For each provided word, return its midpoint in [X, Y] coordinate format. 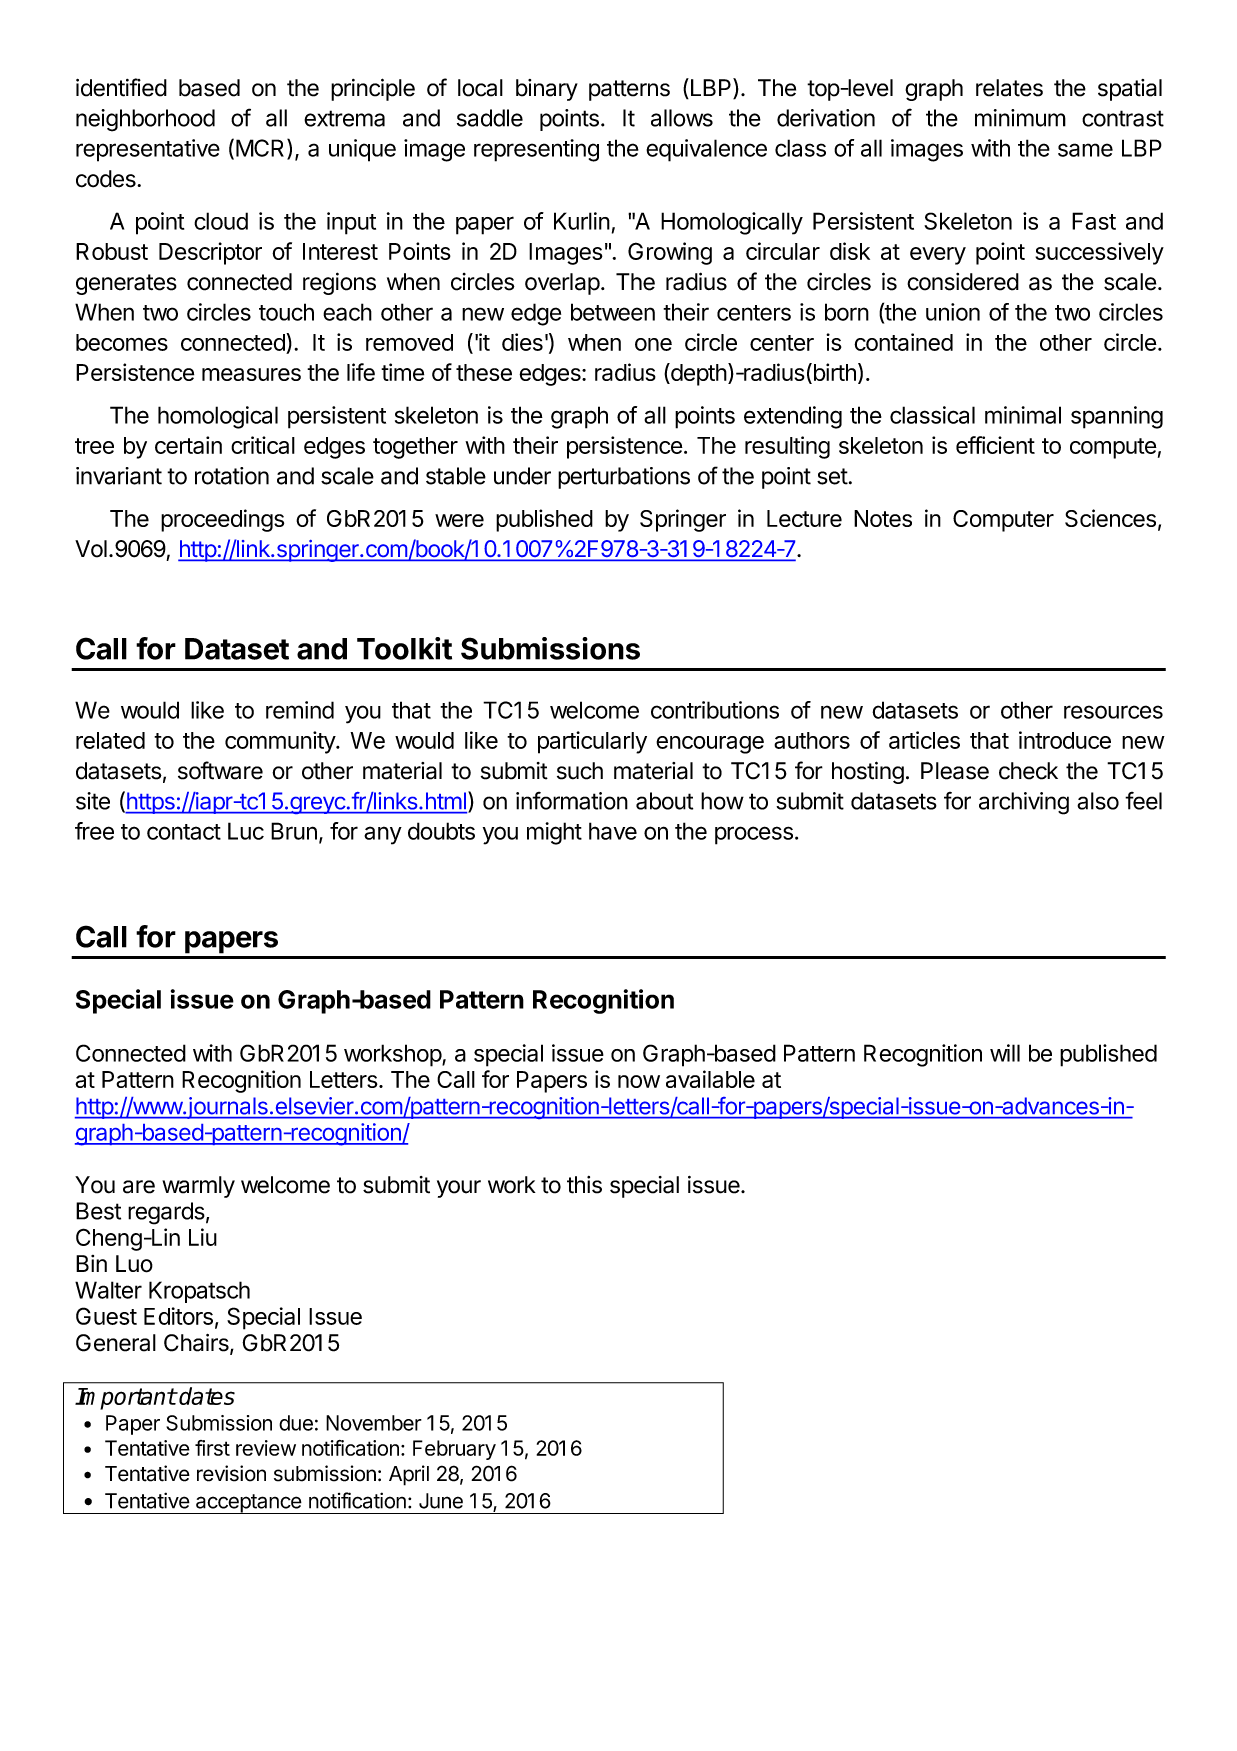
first [212, 1448]
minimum [1020, 118]
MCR [262, 149]
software [220, 770]
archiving [1024, 803]
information [572, 801]
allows [682, 118]
